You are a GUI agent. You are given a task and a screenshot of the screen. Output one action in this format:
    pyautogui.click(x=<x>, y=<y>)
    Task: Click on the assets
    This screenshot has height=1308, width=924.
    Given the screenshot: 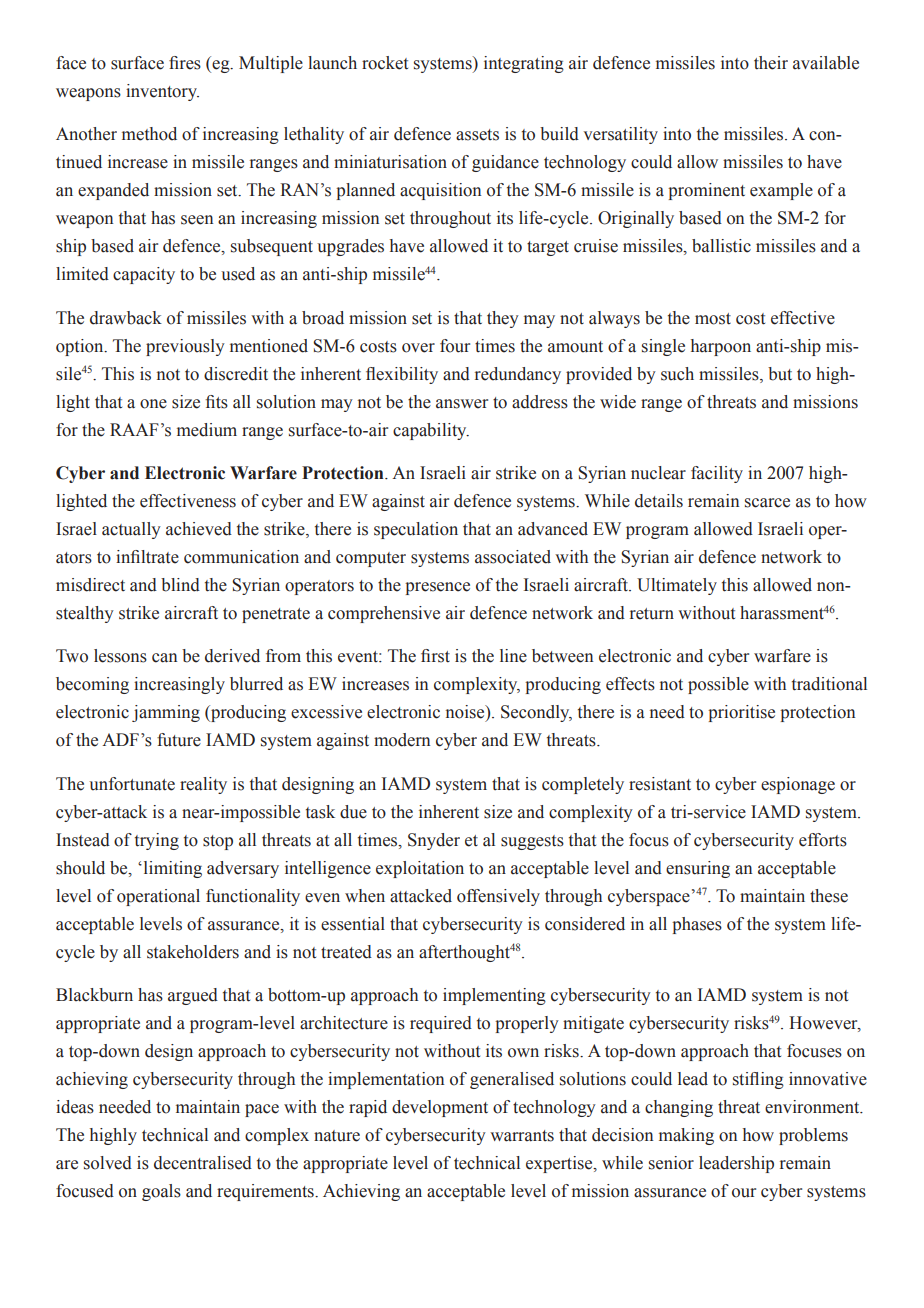 What is the action you would take?
    pyautogui.click(x=477, y=135)
